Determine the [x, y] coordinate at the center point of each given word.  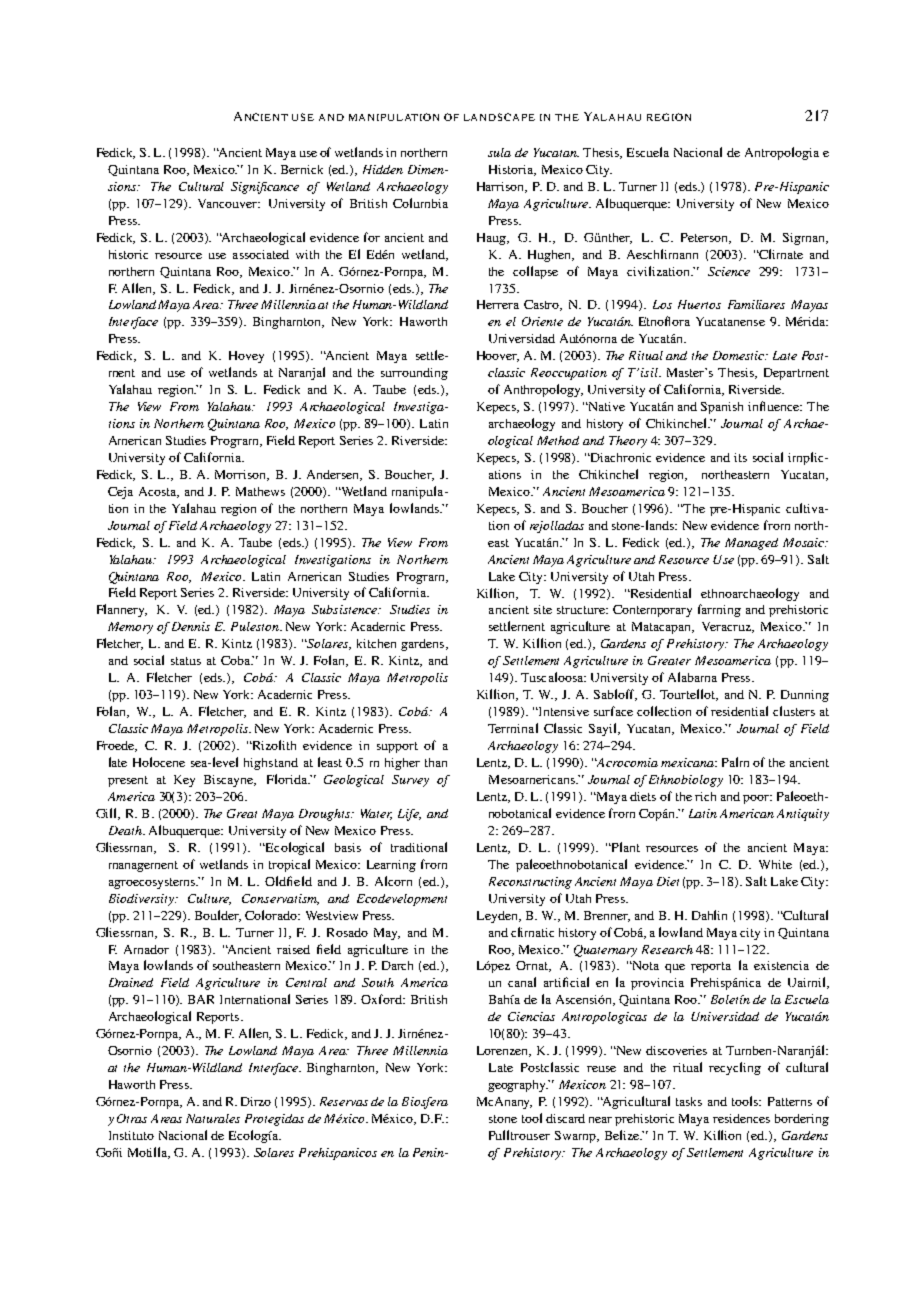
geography [518, 1086]
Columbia [420, 203]
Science [729, 271]
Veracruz [728, 627]
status [186, 661]
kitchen [376, 643]
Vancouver [229, 203]
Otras [132, 1118]
